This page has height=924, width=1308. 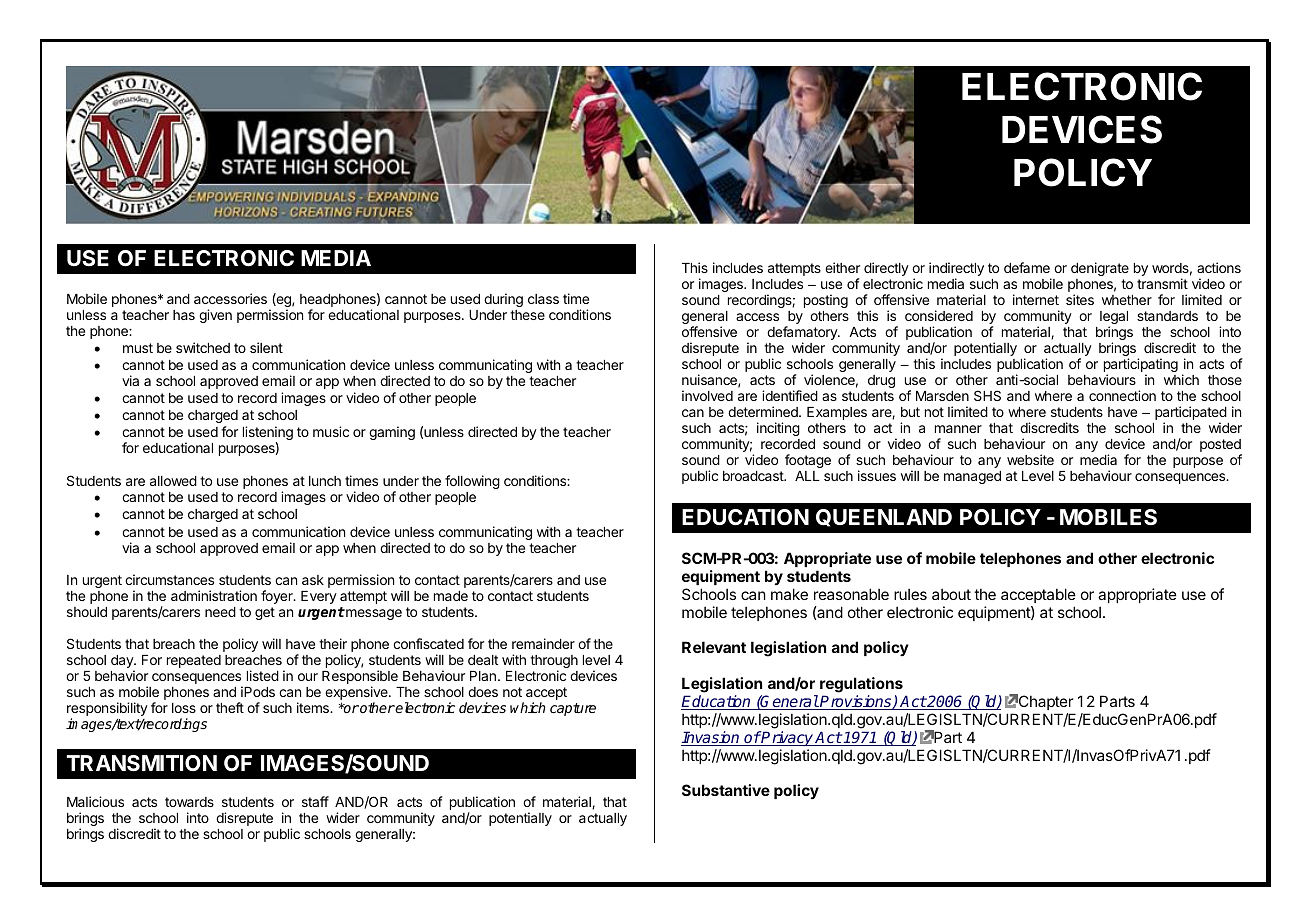 I want to click on repeated, so click(x=194, y=661).
